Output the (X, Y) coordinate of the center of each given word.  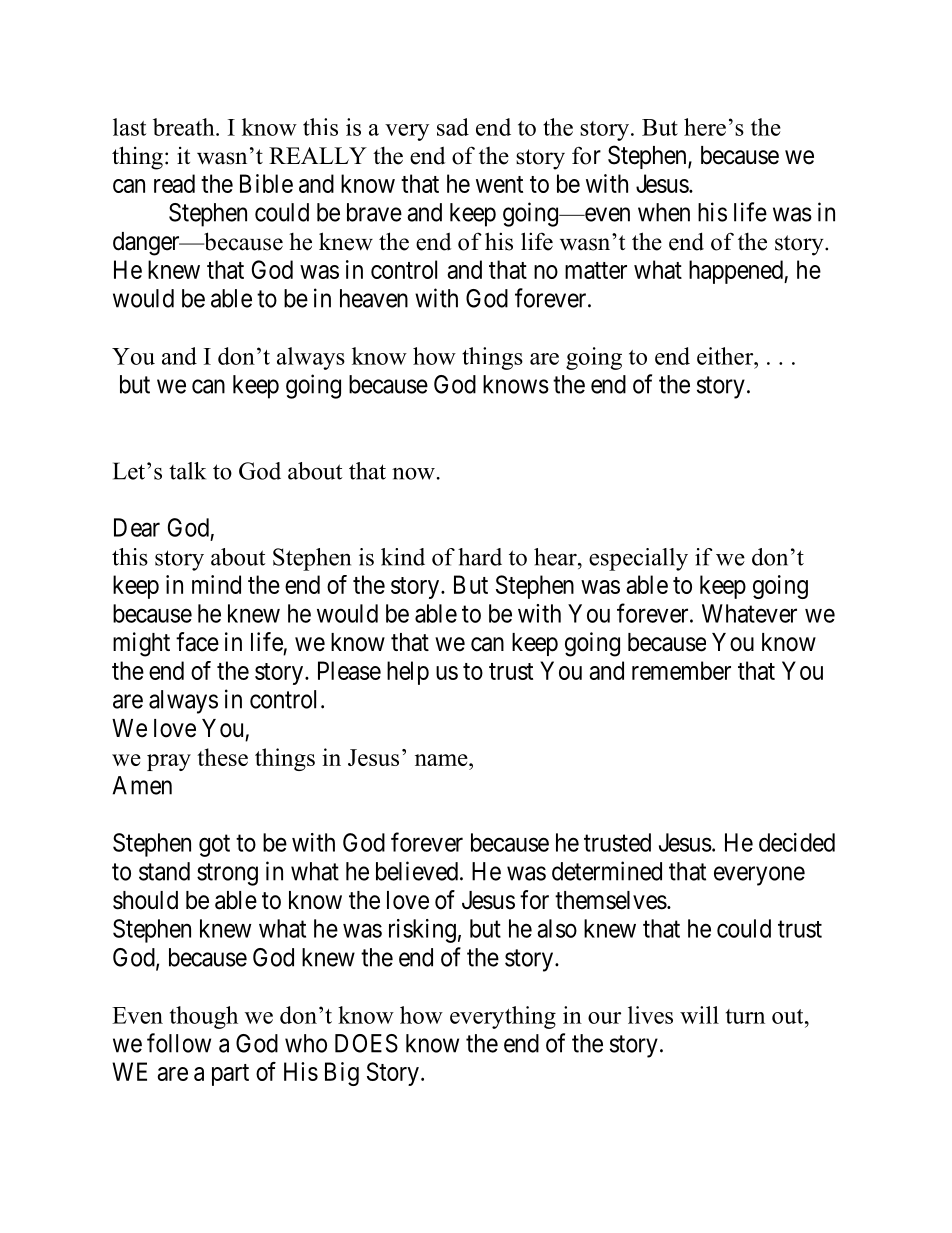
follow (179, 1043)
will (699, 1015)
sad (453, 127)
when (664, 212)
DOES (366, 1043)
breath (185, 127)
